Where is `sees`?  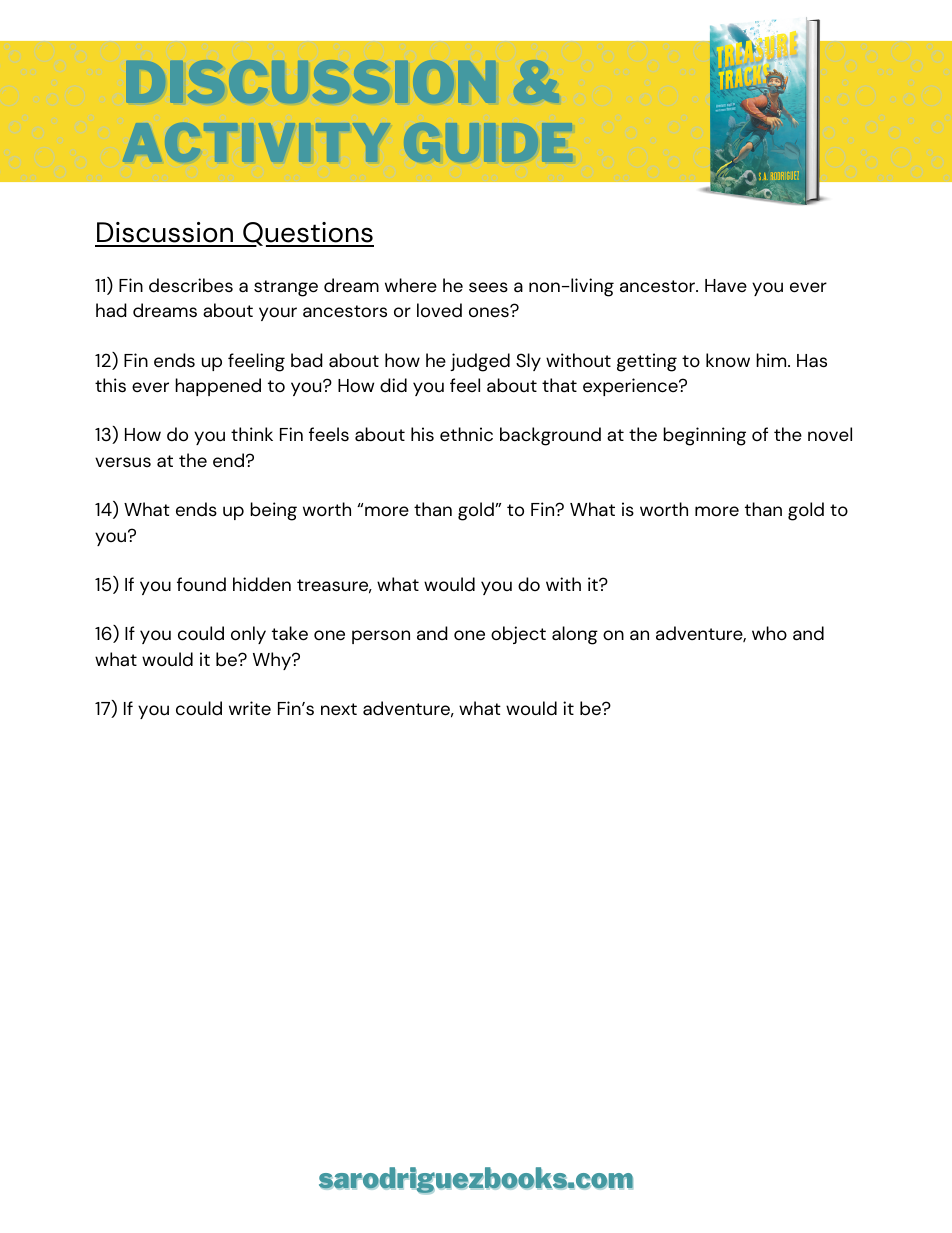
sees is located at coordinates (488, 287).
